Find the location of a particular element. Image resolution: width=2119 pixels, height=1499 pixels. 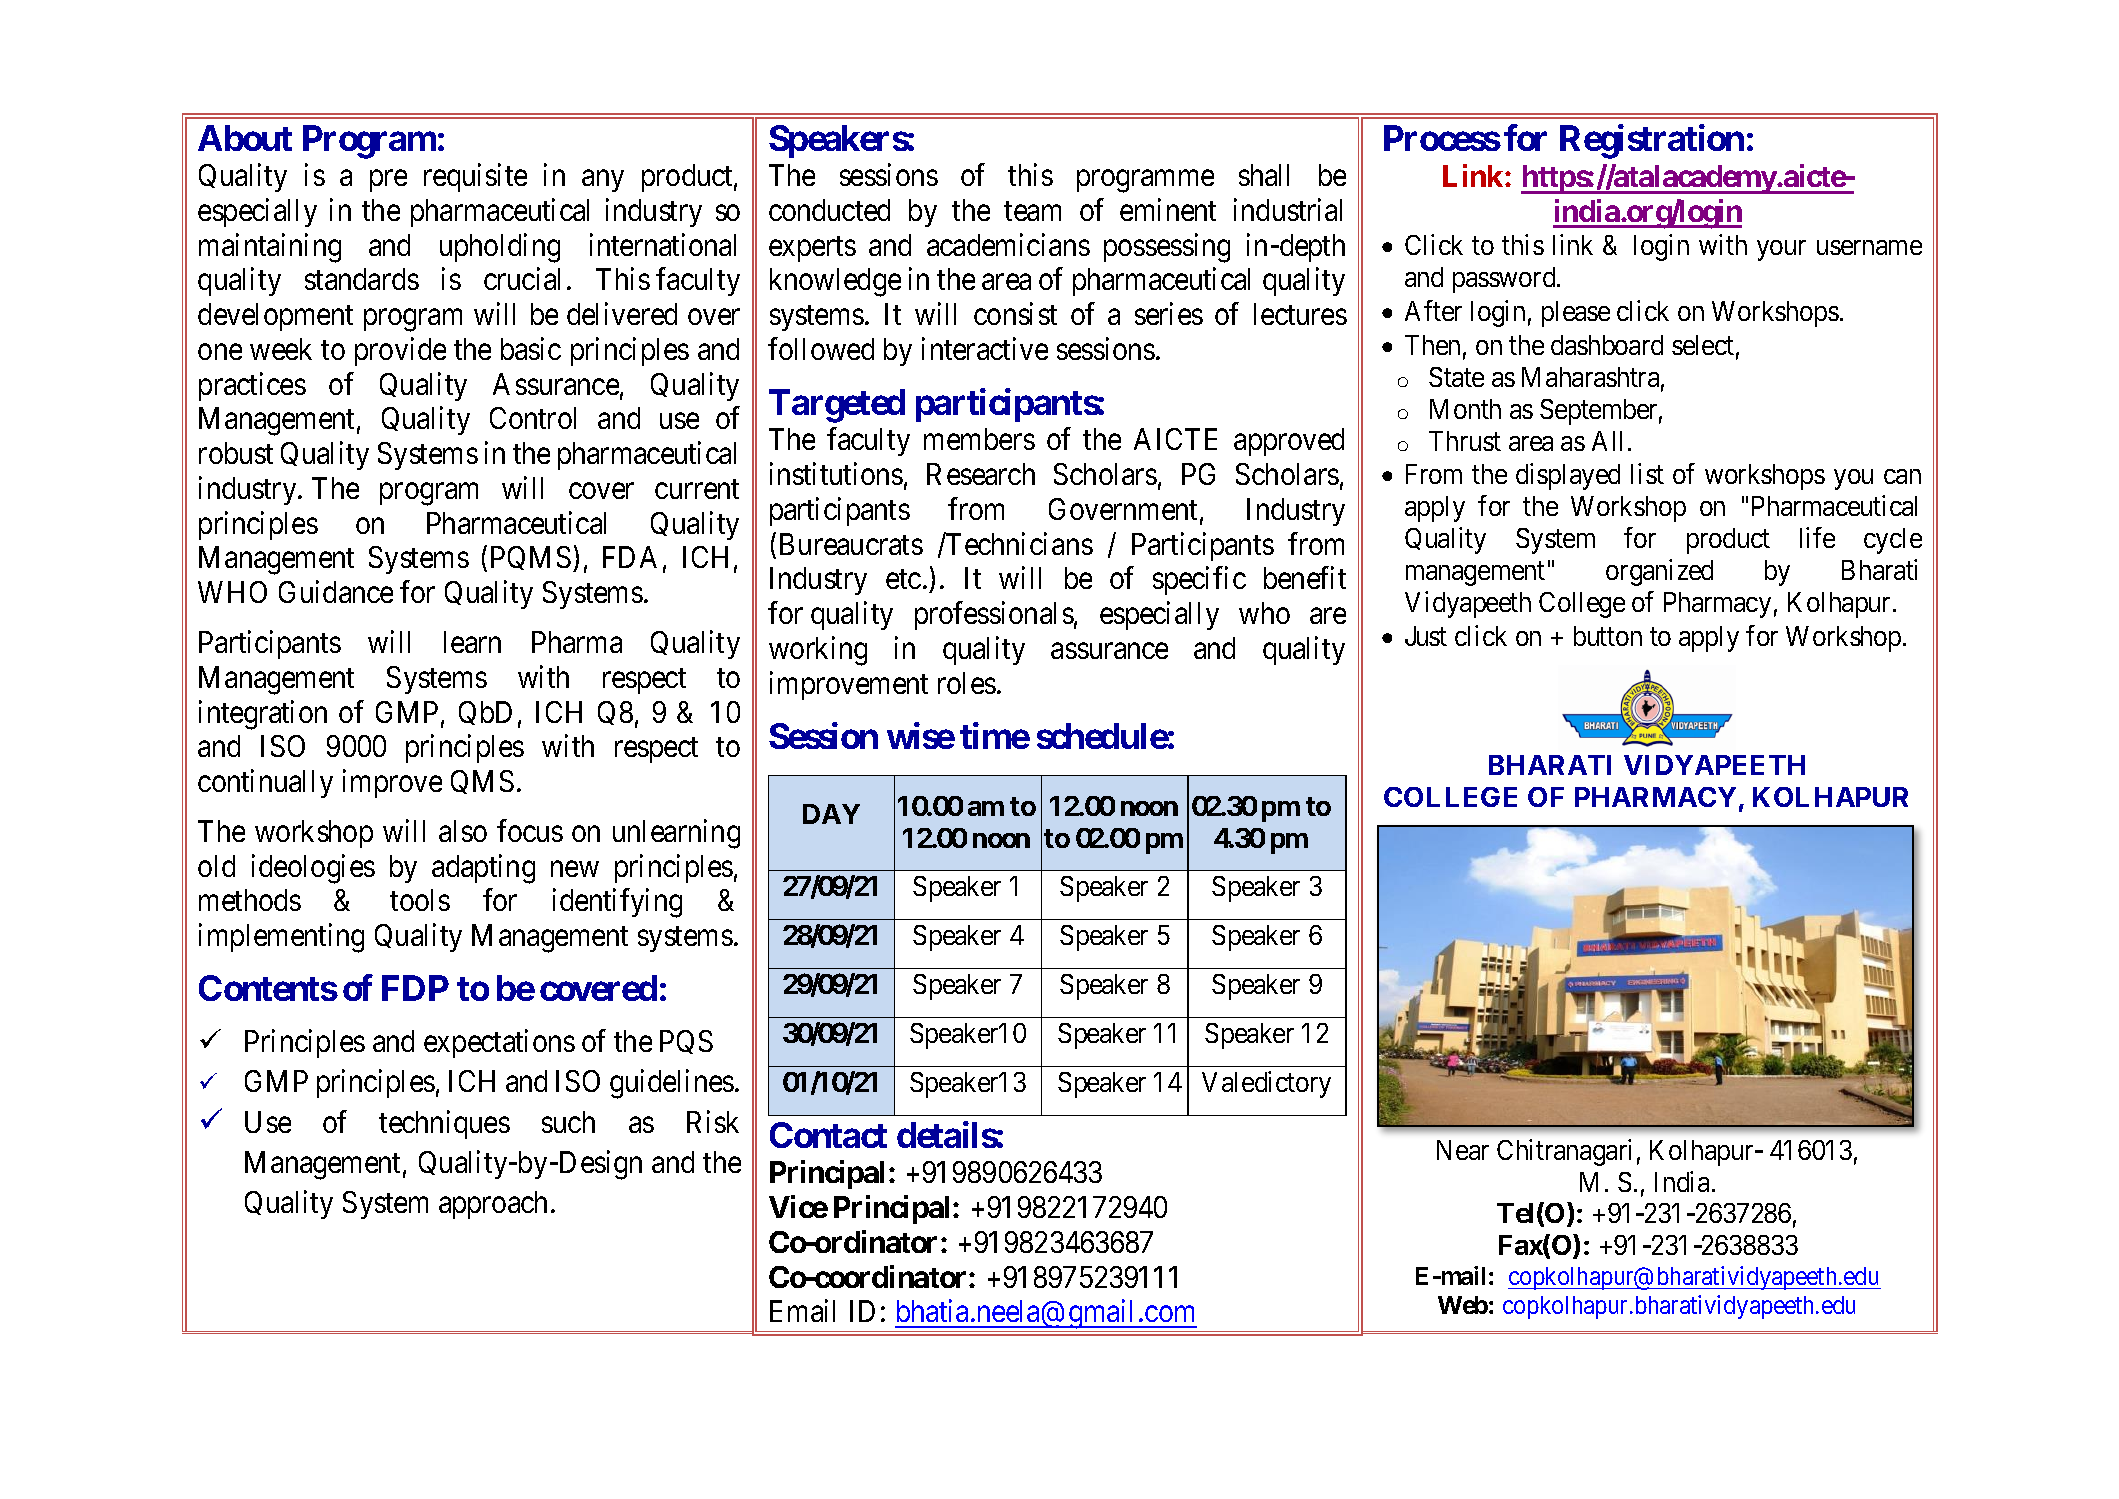

DAY is located at coordinates (831, 814).
